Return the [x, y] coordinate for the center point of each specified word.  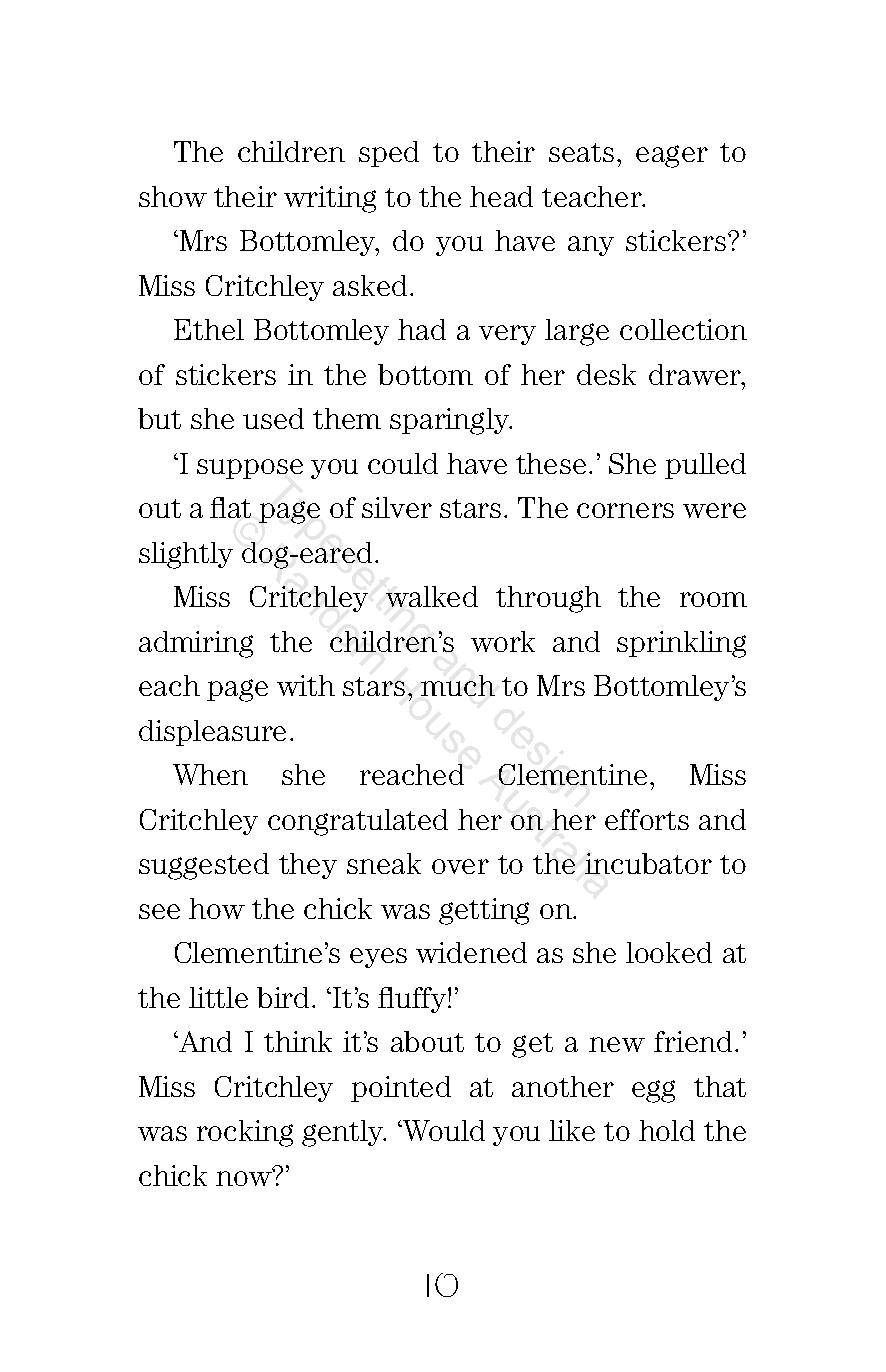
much [458, 685]
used [273, 418]
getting [484, 911]
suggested [204, 866]
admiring [196, 644]
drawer [696, 374]
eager [672, 156]
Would [443, 1130]
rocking [245, 1133]
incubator [648, 863]
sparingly [451, 421]
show [173, 196]
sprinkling [681, 644]
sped [389, 154]
